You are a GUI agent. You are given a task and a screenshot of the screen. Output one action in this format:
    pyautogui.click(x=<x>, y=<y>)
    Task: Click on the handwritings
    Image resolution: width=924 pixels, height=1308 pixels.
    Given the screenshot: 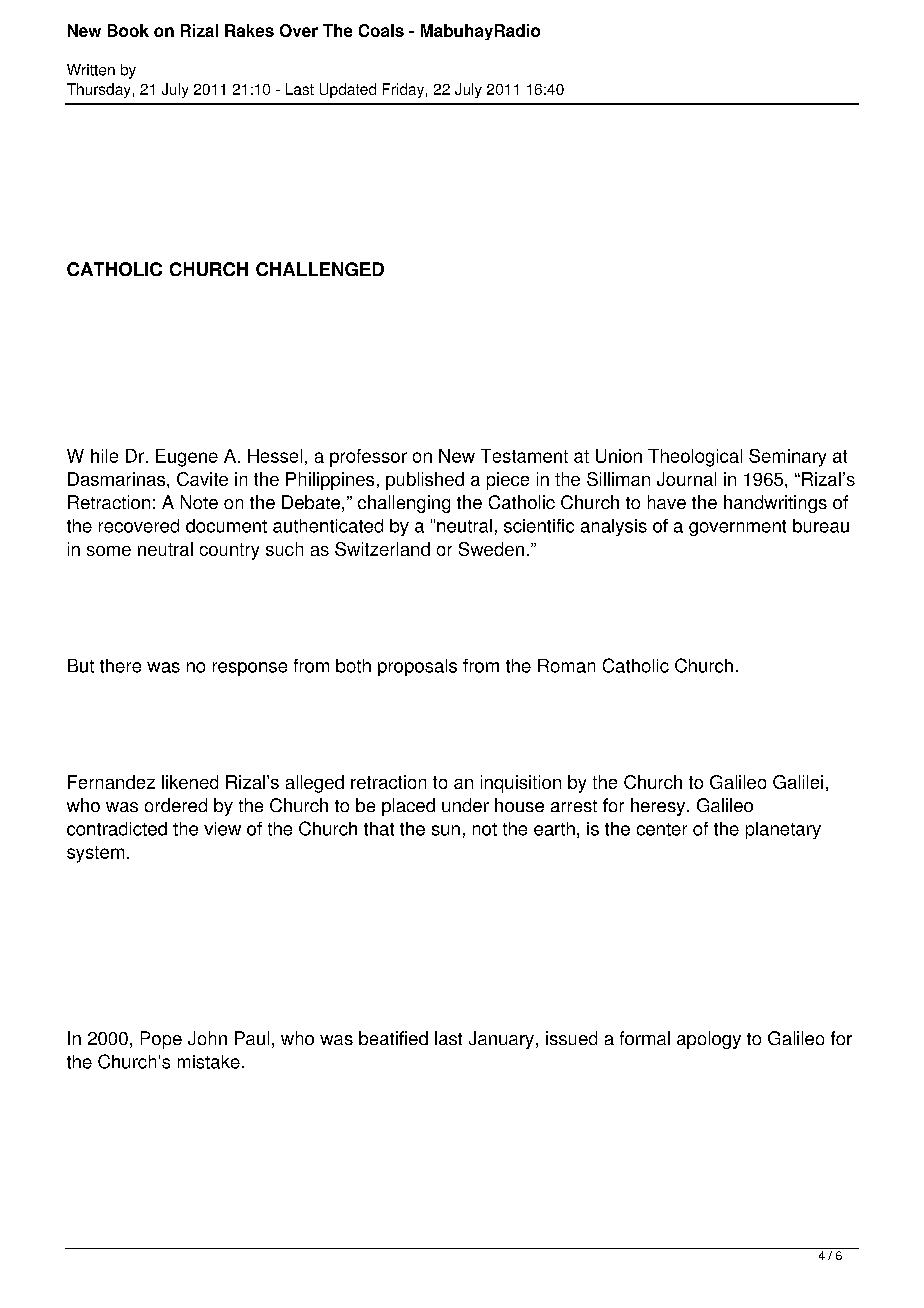 What is the action you would take?
    pyautogui.click(x=775, y=504)
